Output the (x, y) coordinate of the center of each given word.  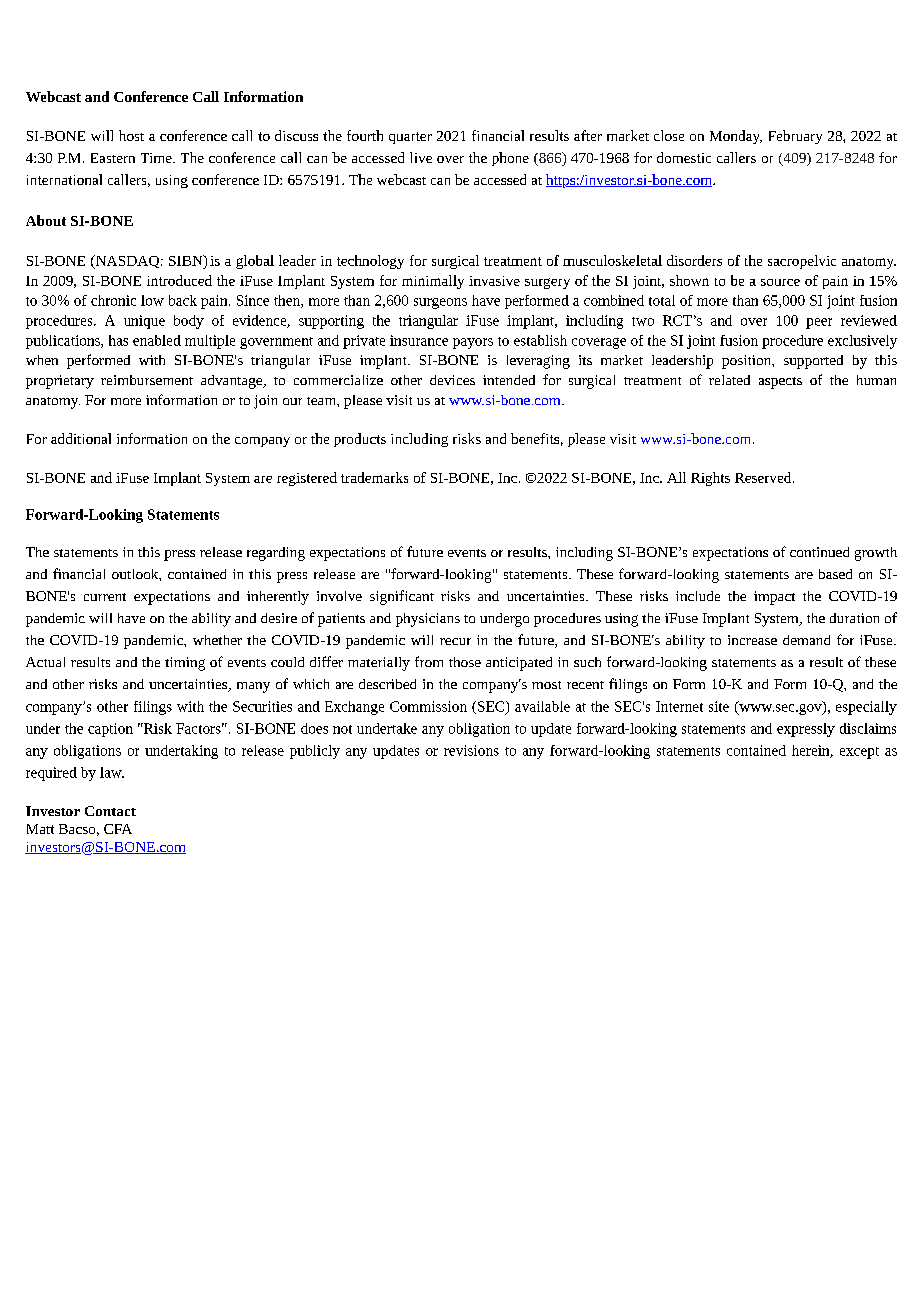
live (421, 157)
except (859, 753)
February (795, 137)
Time (157, 158)
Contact (110, 811)
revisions (471, 750)
